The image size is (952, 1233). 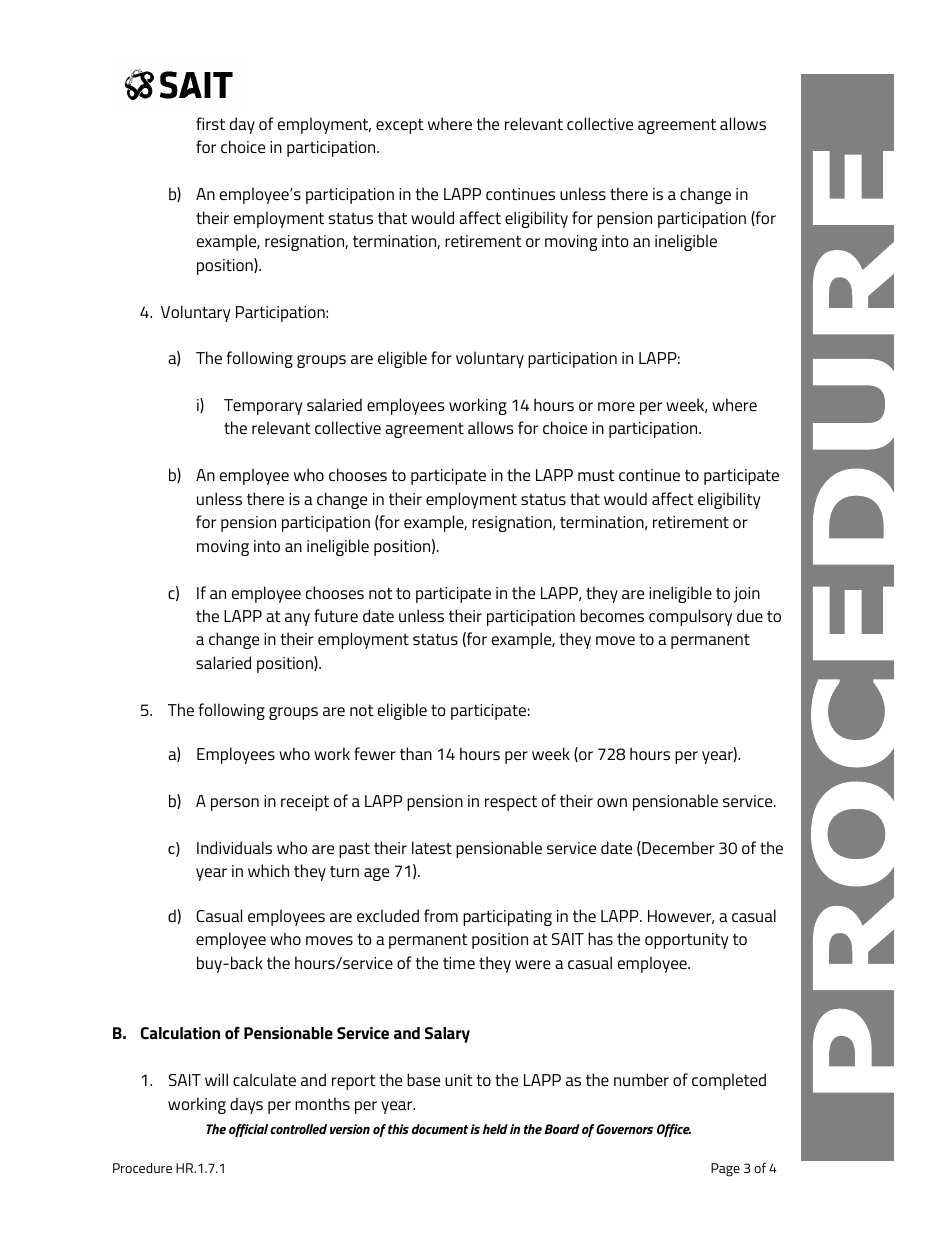 What do you see at coordinates (210, 123) in the screenshot?
I see `first` at bounding box center [210, 123].
